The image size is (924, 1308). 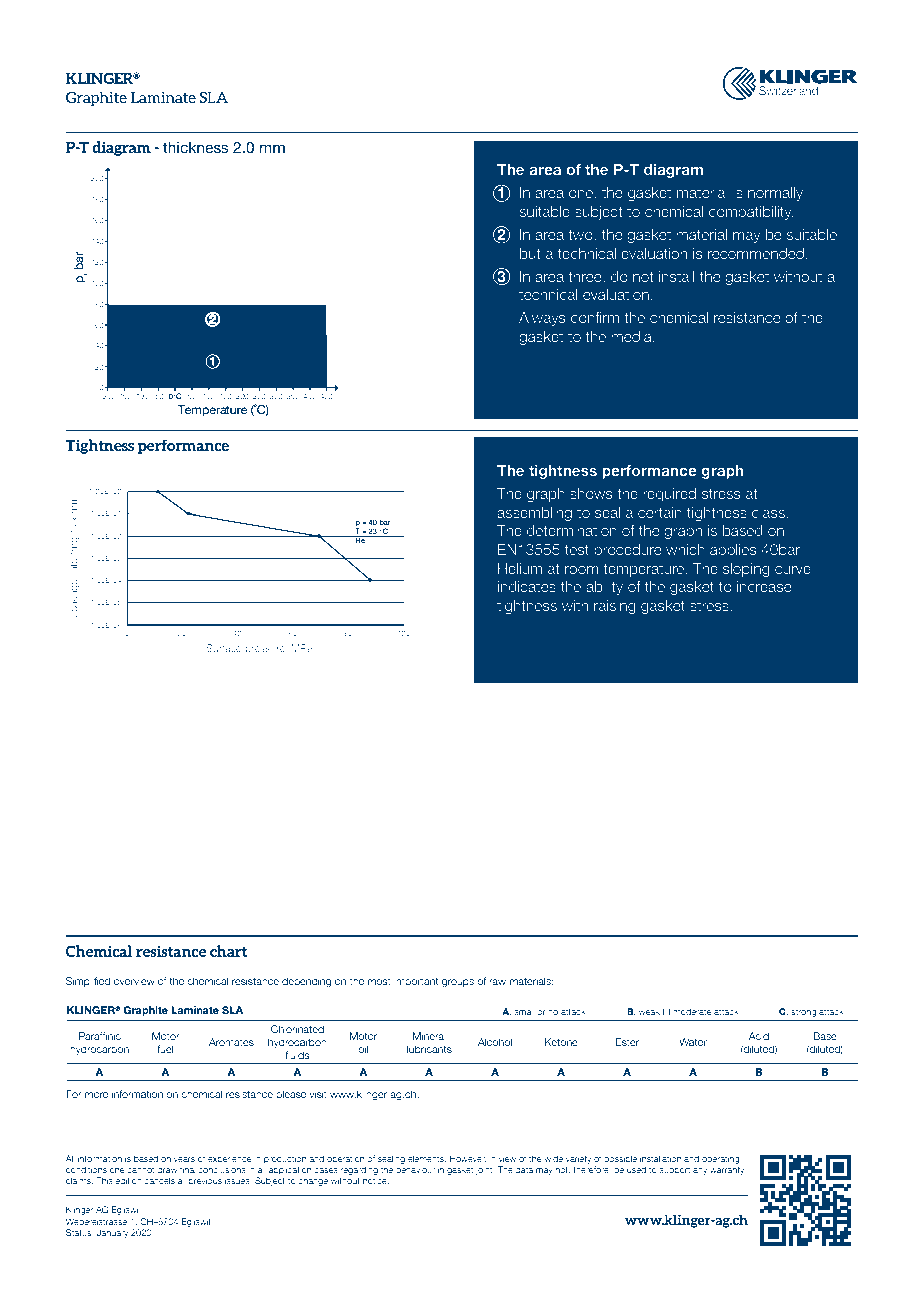 What do you see at coordinates (530, 253) in the image?
I see `but` at bounding box center [530, 253].
